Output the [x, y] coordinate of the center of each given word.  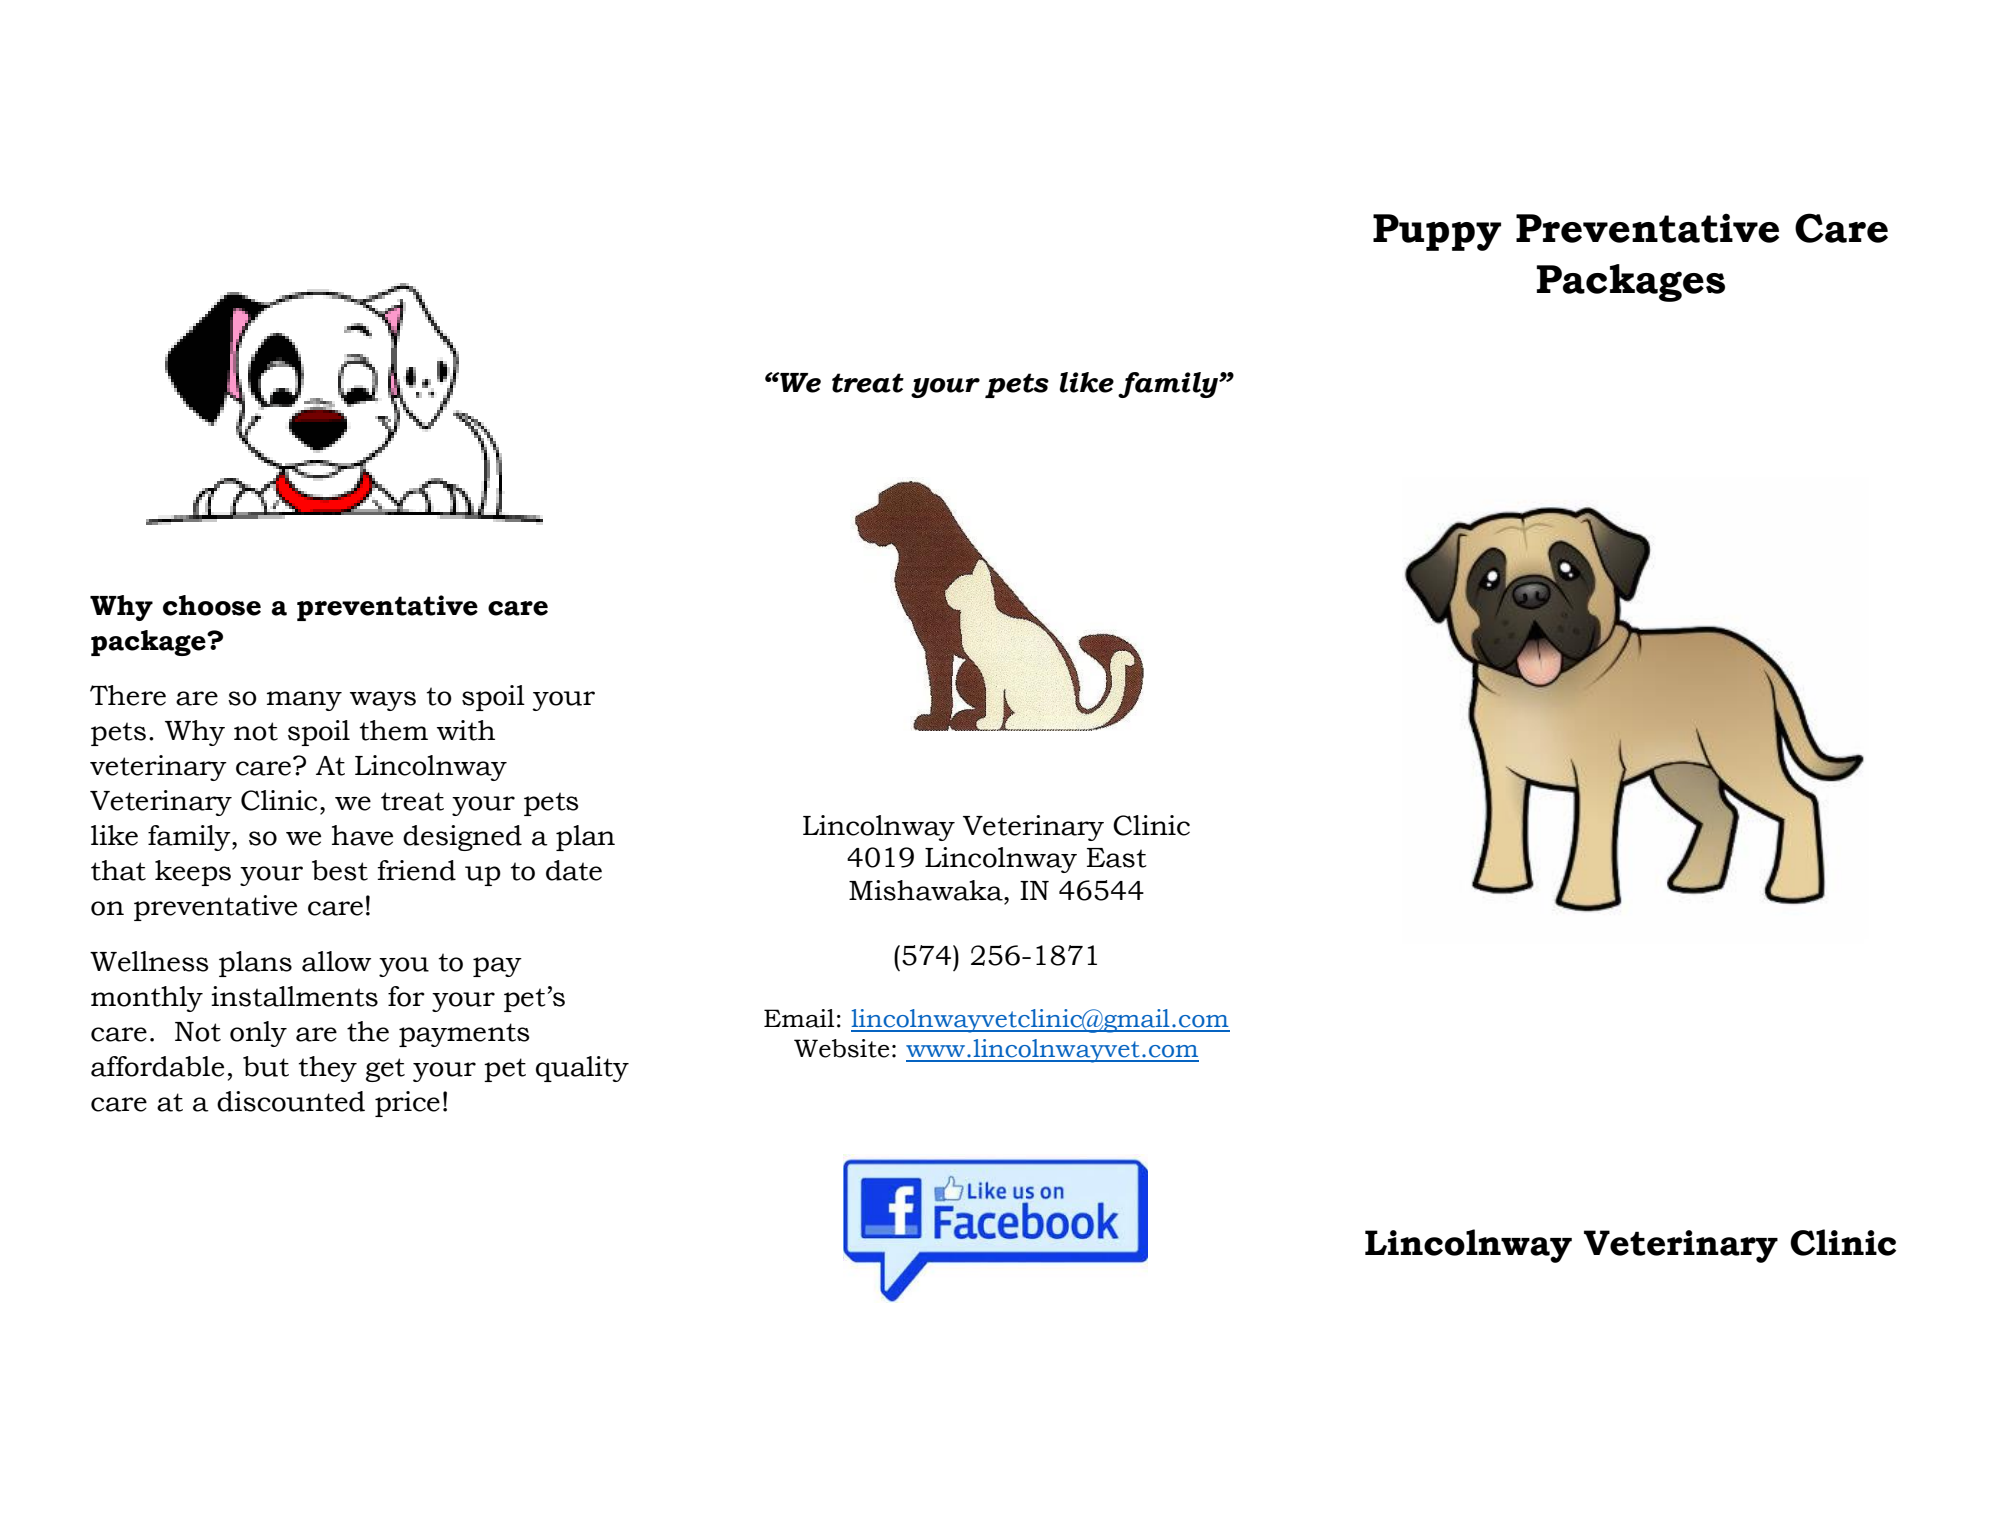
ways [383, 701]
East [1117, 858]
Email [799, 1018]
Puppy [1437, 232]
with [466, 730]
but [266, 1066]
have [362, 835]
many [304, 701]
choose [212, 605]
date [574, 870]
